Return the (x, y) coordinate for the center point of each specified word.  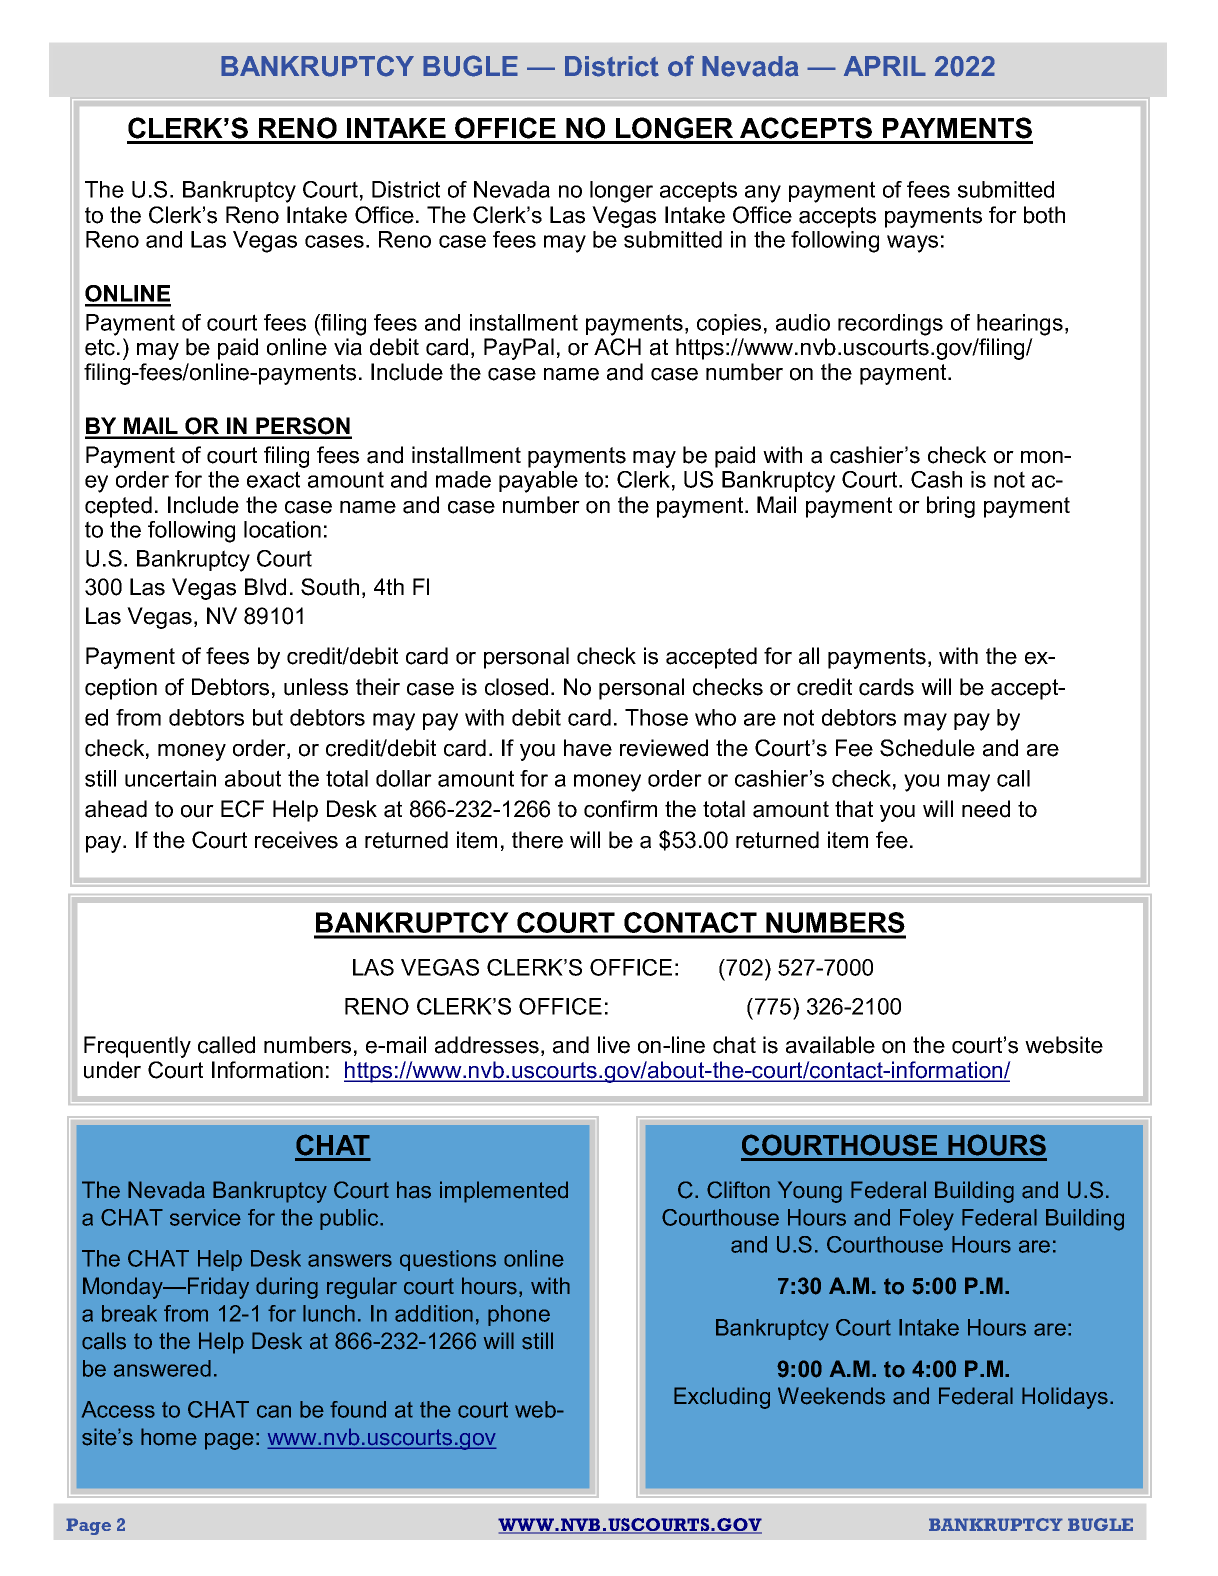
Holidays (1065, 1398)
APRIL (885, 66)
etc (101, 347)
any (763, 194)
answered (162, 1368)
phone (519, 1315)
